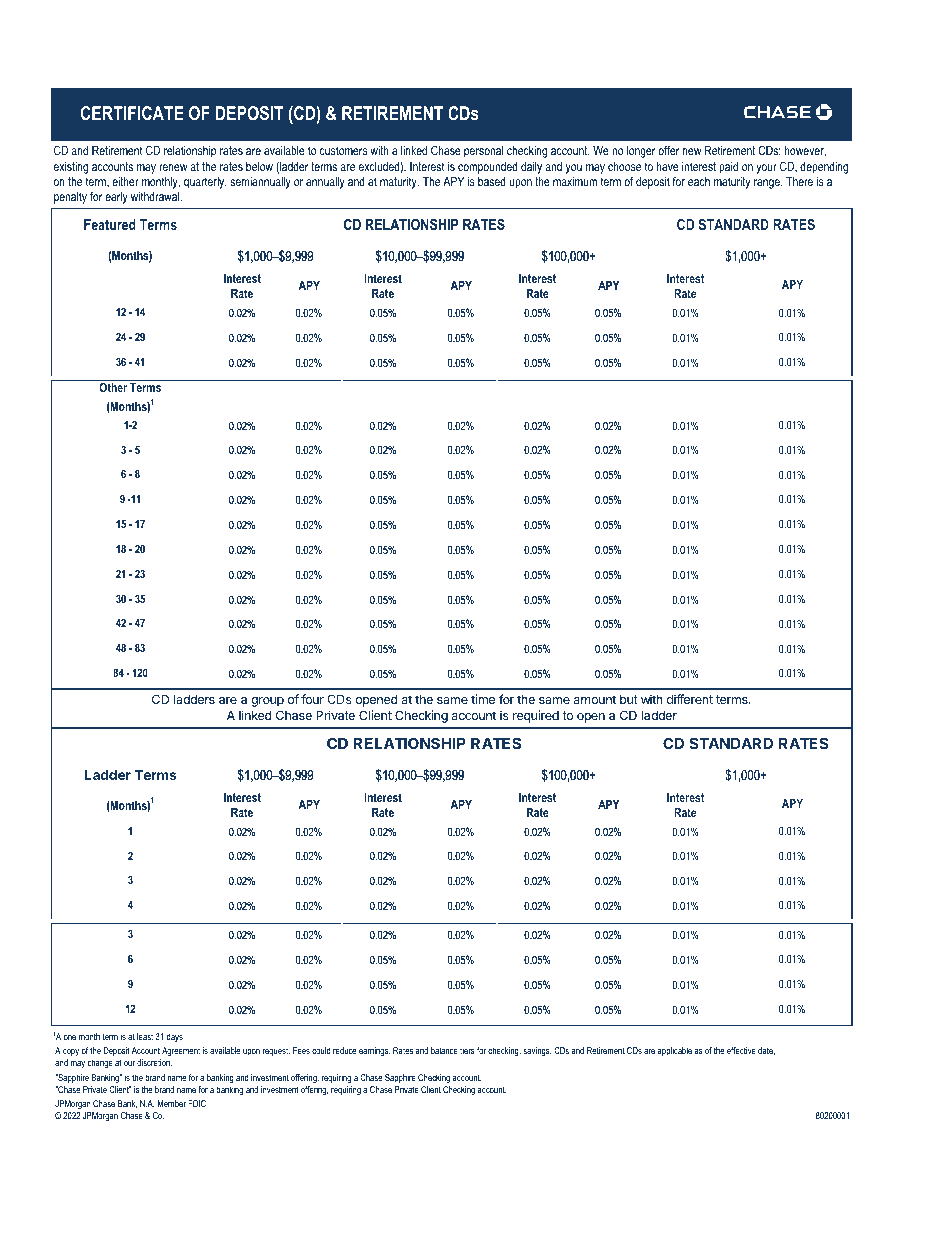 The height and width of the screenshot is (1233, 952). I want to click on least, so click(145, 1036).
